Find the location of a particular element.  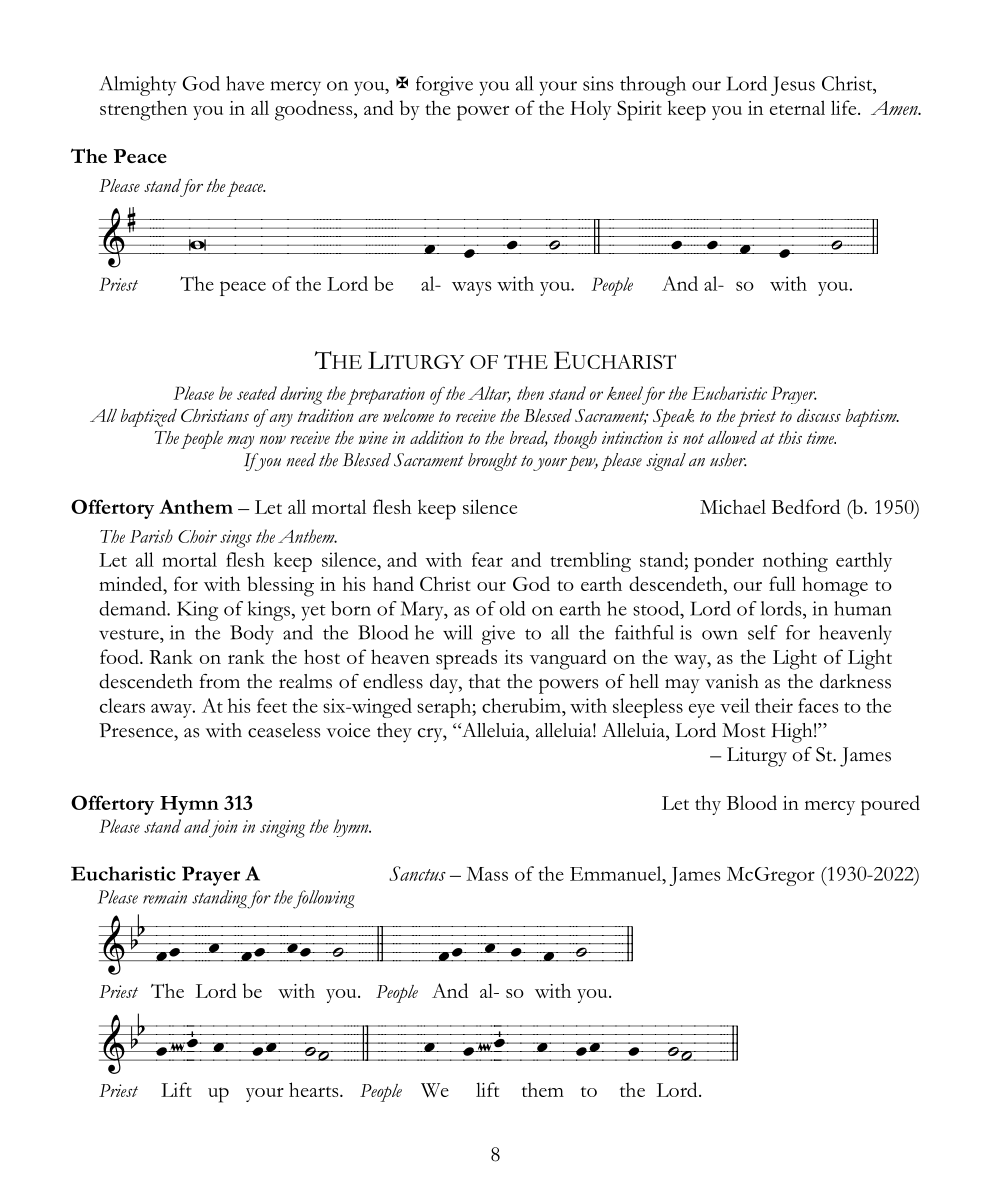

hearts is located at coordinates (315, 1089).
